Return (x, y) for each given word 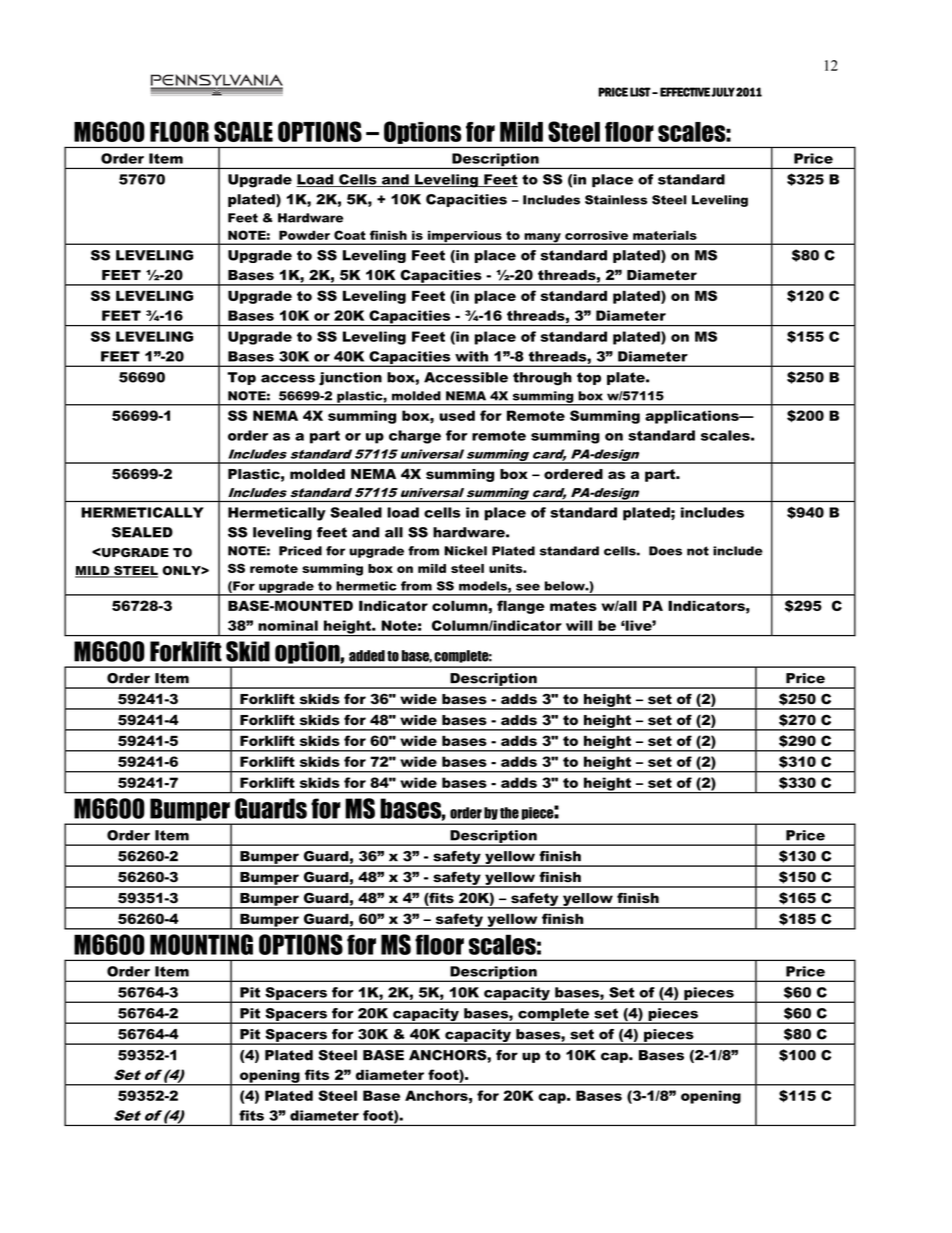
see (528, 587)
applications (693, 417)
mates (573, 606)
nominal (288, 625)
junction (350, 379)
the (509, 813)
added (367, 656)
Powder (304, 235)
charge (415, 437)
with (471, 356)
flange (521, 607)
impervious (465, 237)
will (579, 625)
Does (665, 551)
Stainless (616, 200)
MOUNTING (201, 944)
